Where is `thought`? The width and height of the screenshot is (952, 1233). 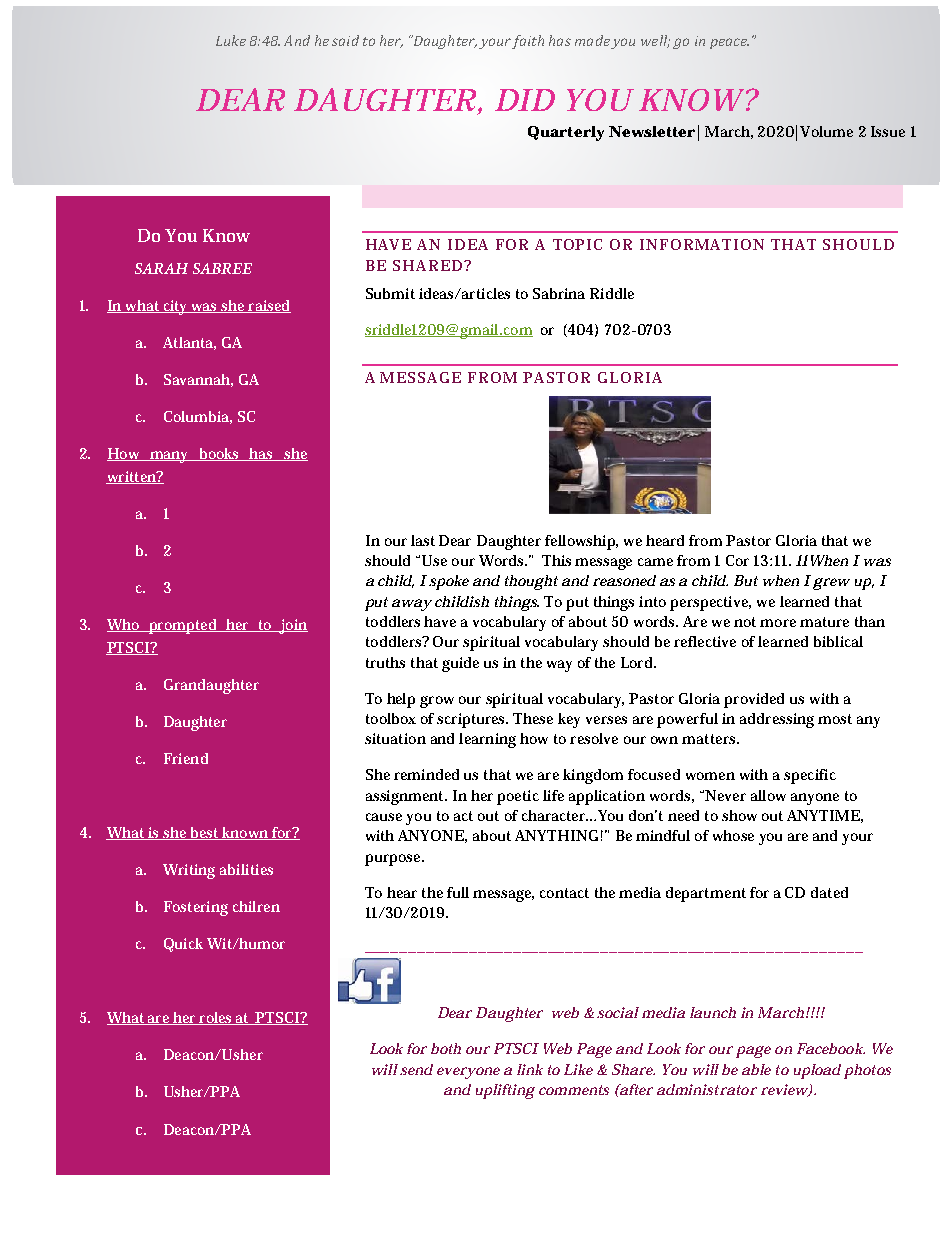 thought is located at coordinates (531, 582).
